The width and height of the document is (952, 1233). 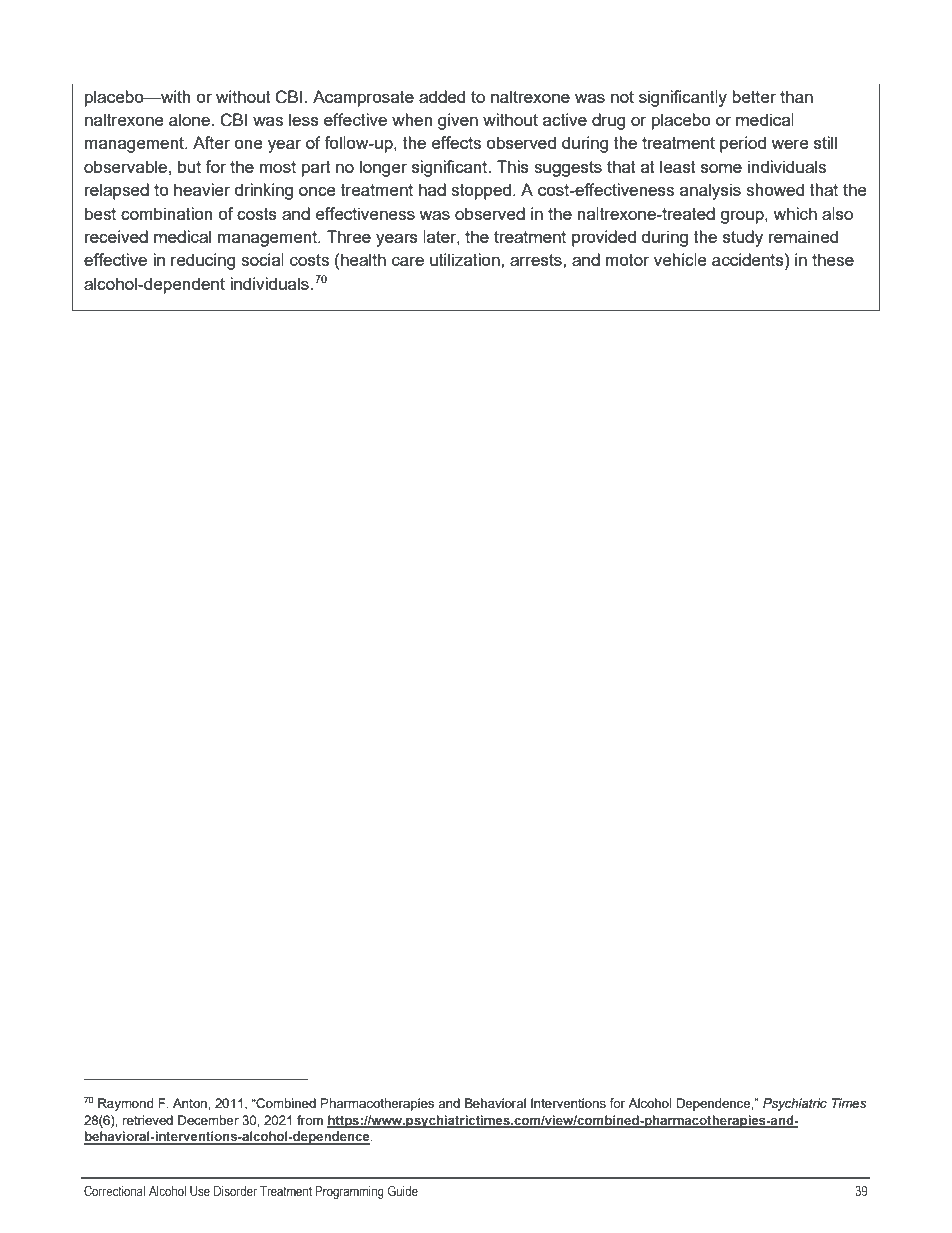 I want to click on period, so click(x=743, y=144).
